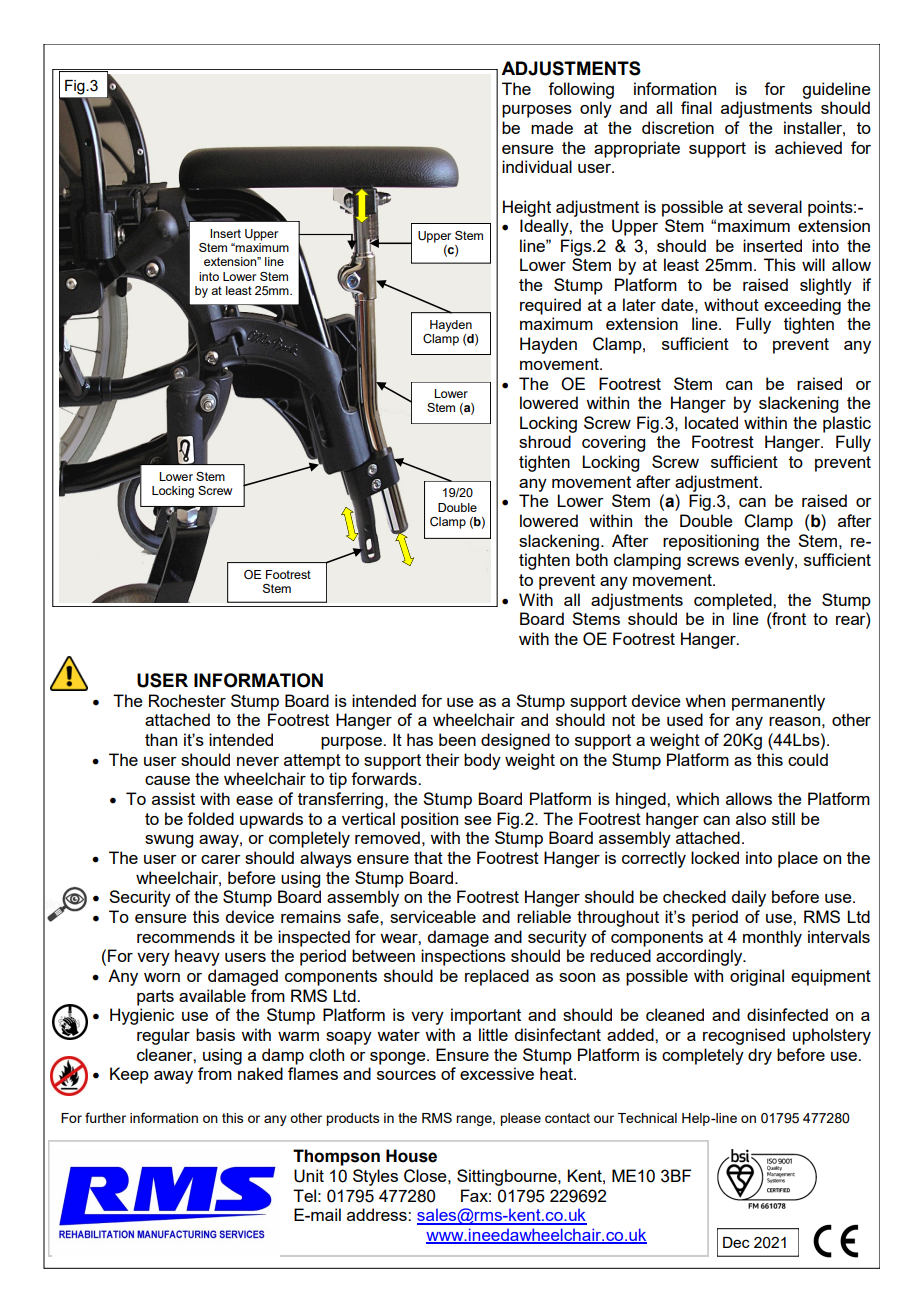 This screenshot has height=1308, width=924. What do you see at coordinates (537, 166) in the screenshot?
I see `individual` at bounding box center [537, 166].
